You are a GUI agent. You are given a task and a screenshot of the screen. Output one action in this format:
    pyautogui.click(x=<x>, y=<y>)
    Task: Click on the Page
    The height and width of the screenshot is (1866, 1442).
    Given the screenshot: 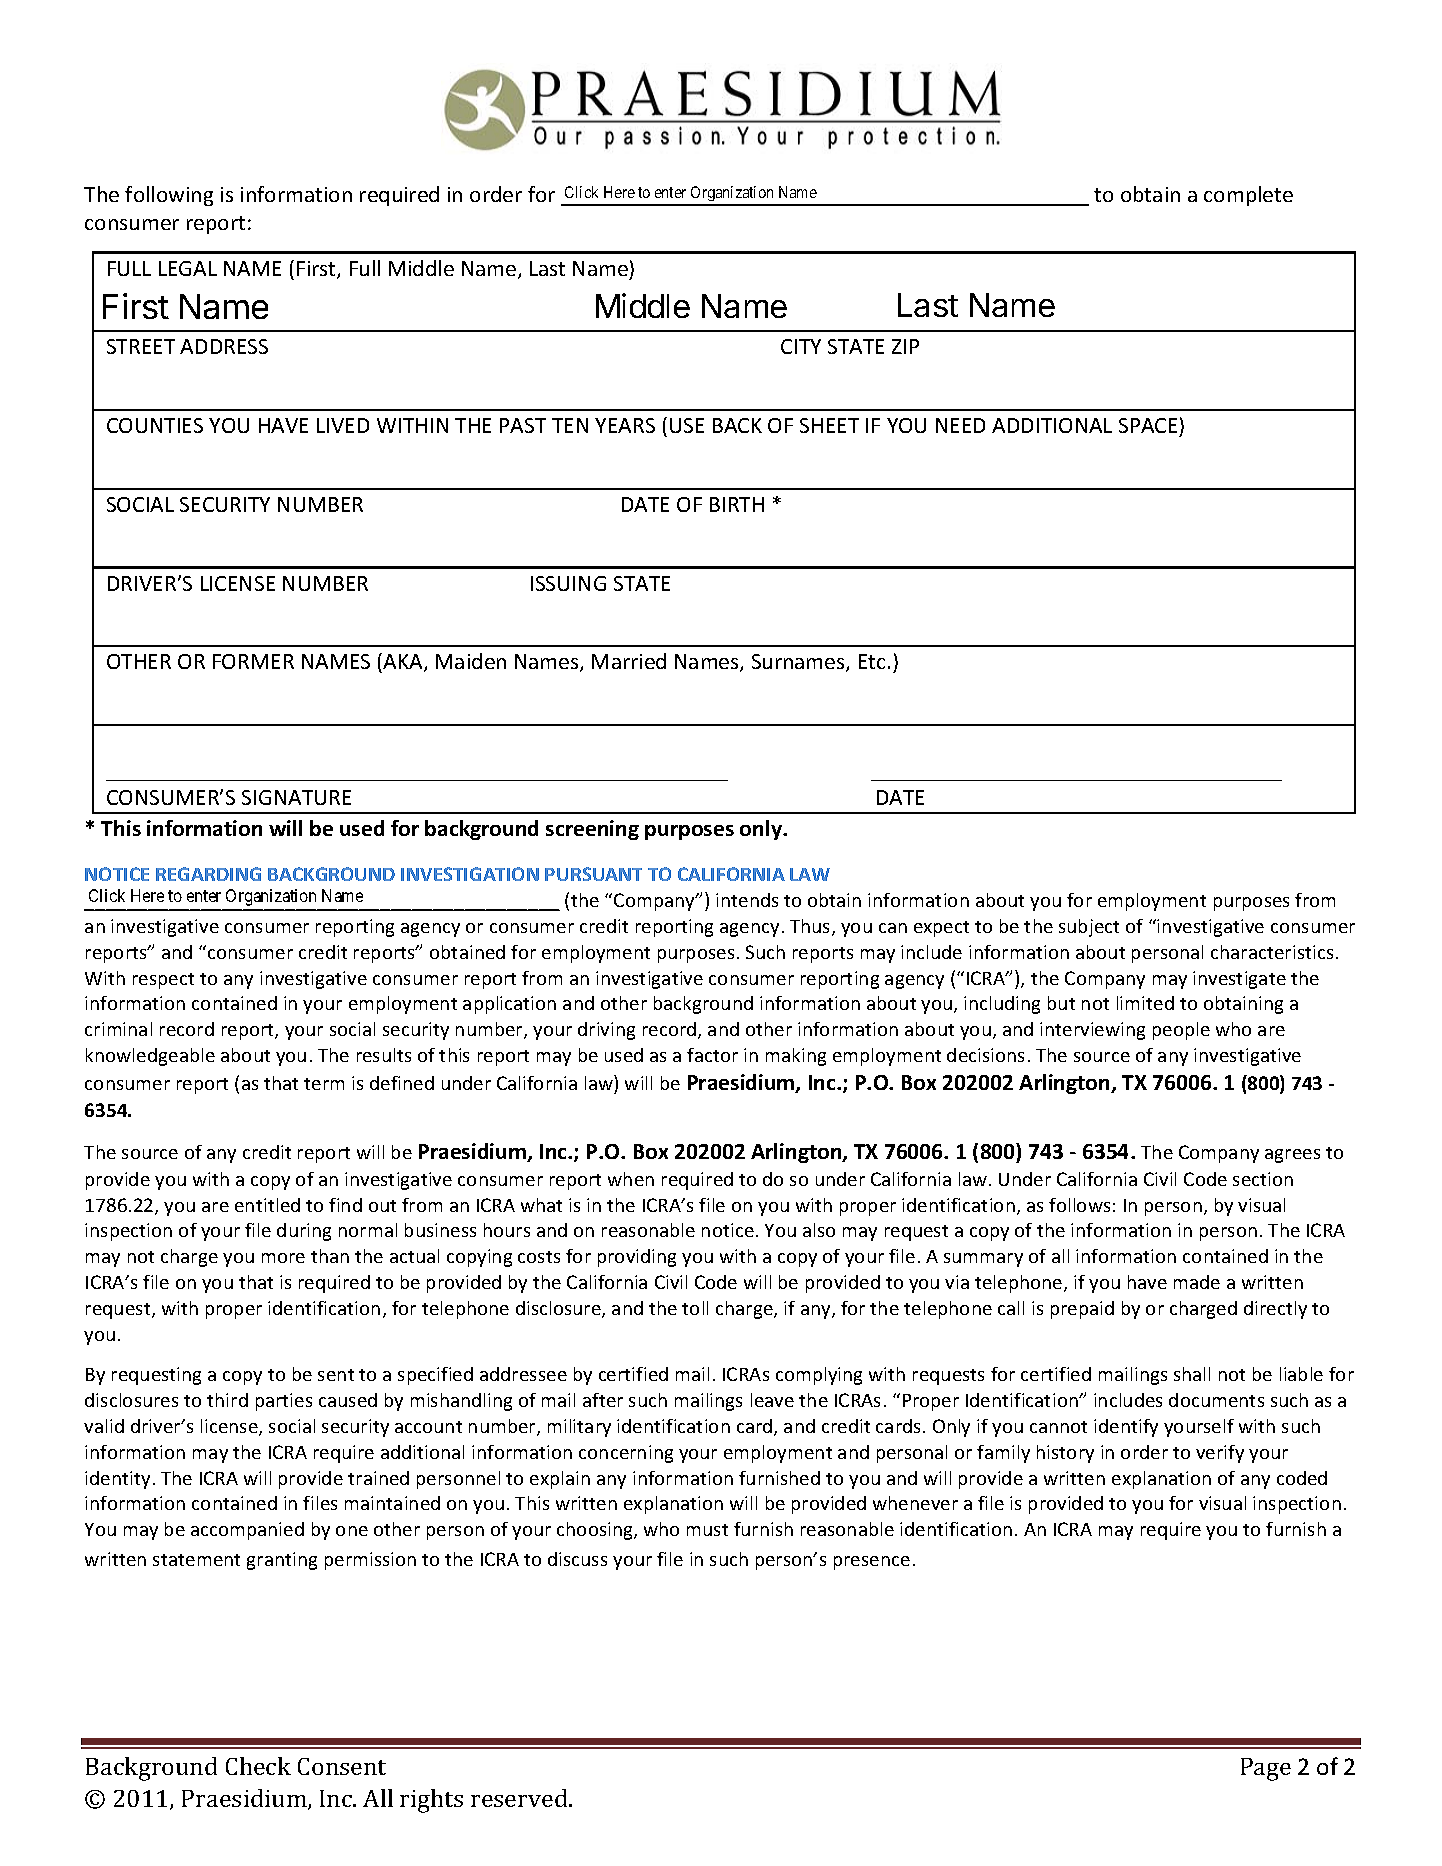 What is the action you would take?
    pyautogui.click(x=1266, y=1769)
